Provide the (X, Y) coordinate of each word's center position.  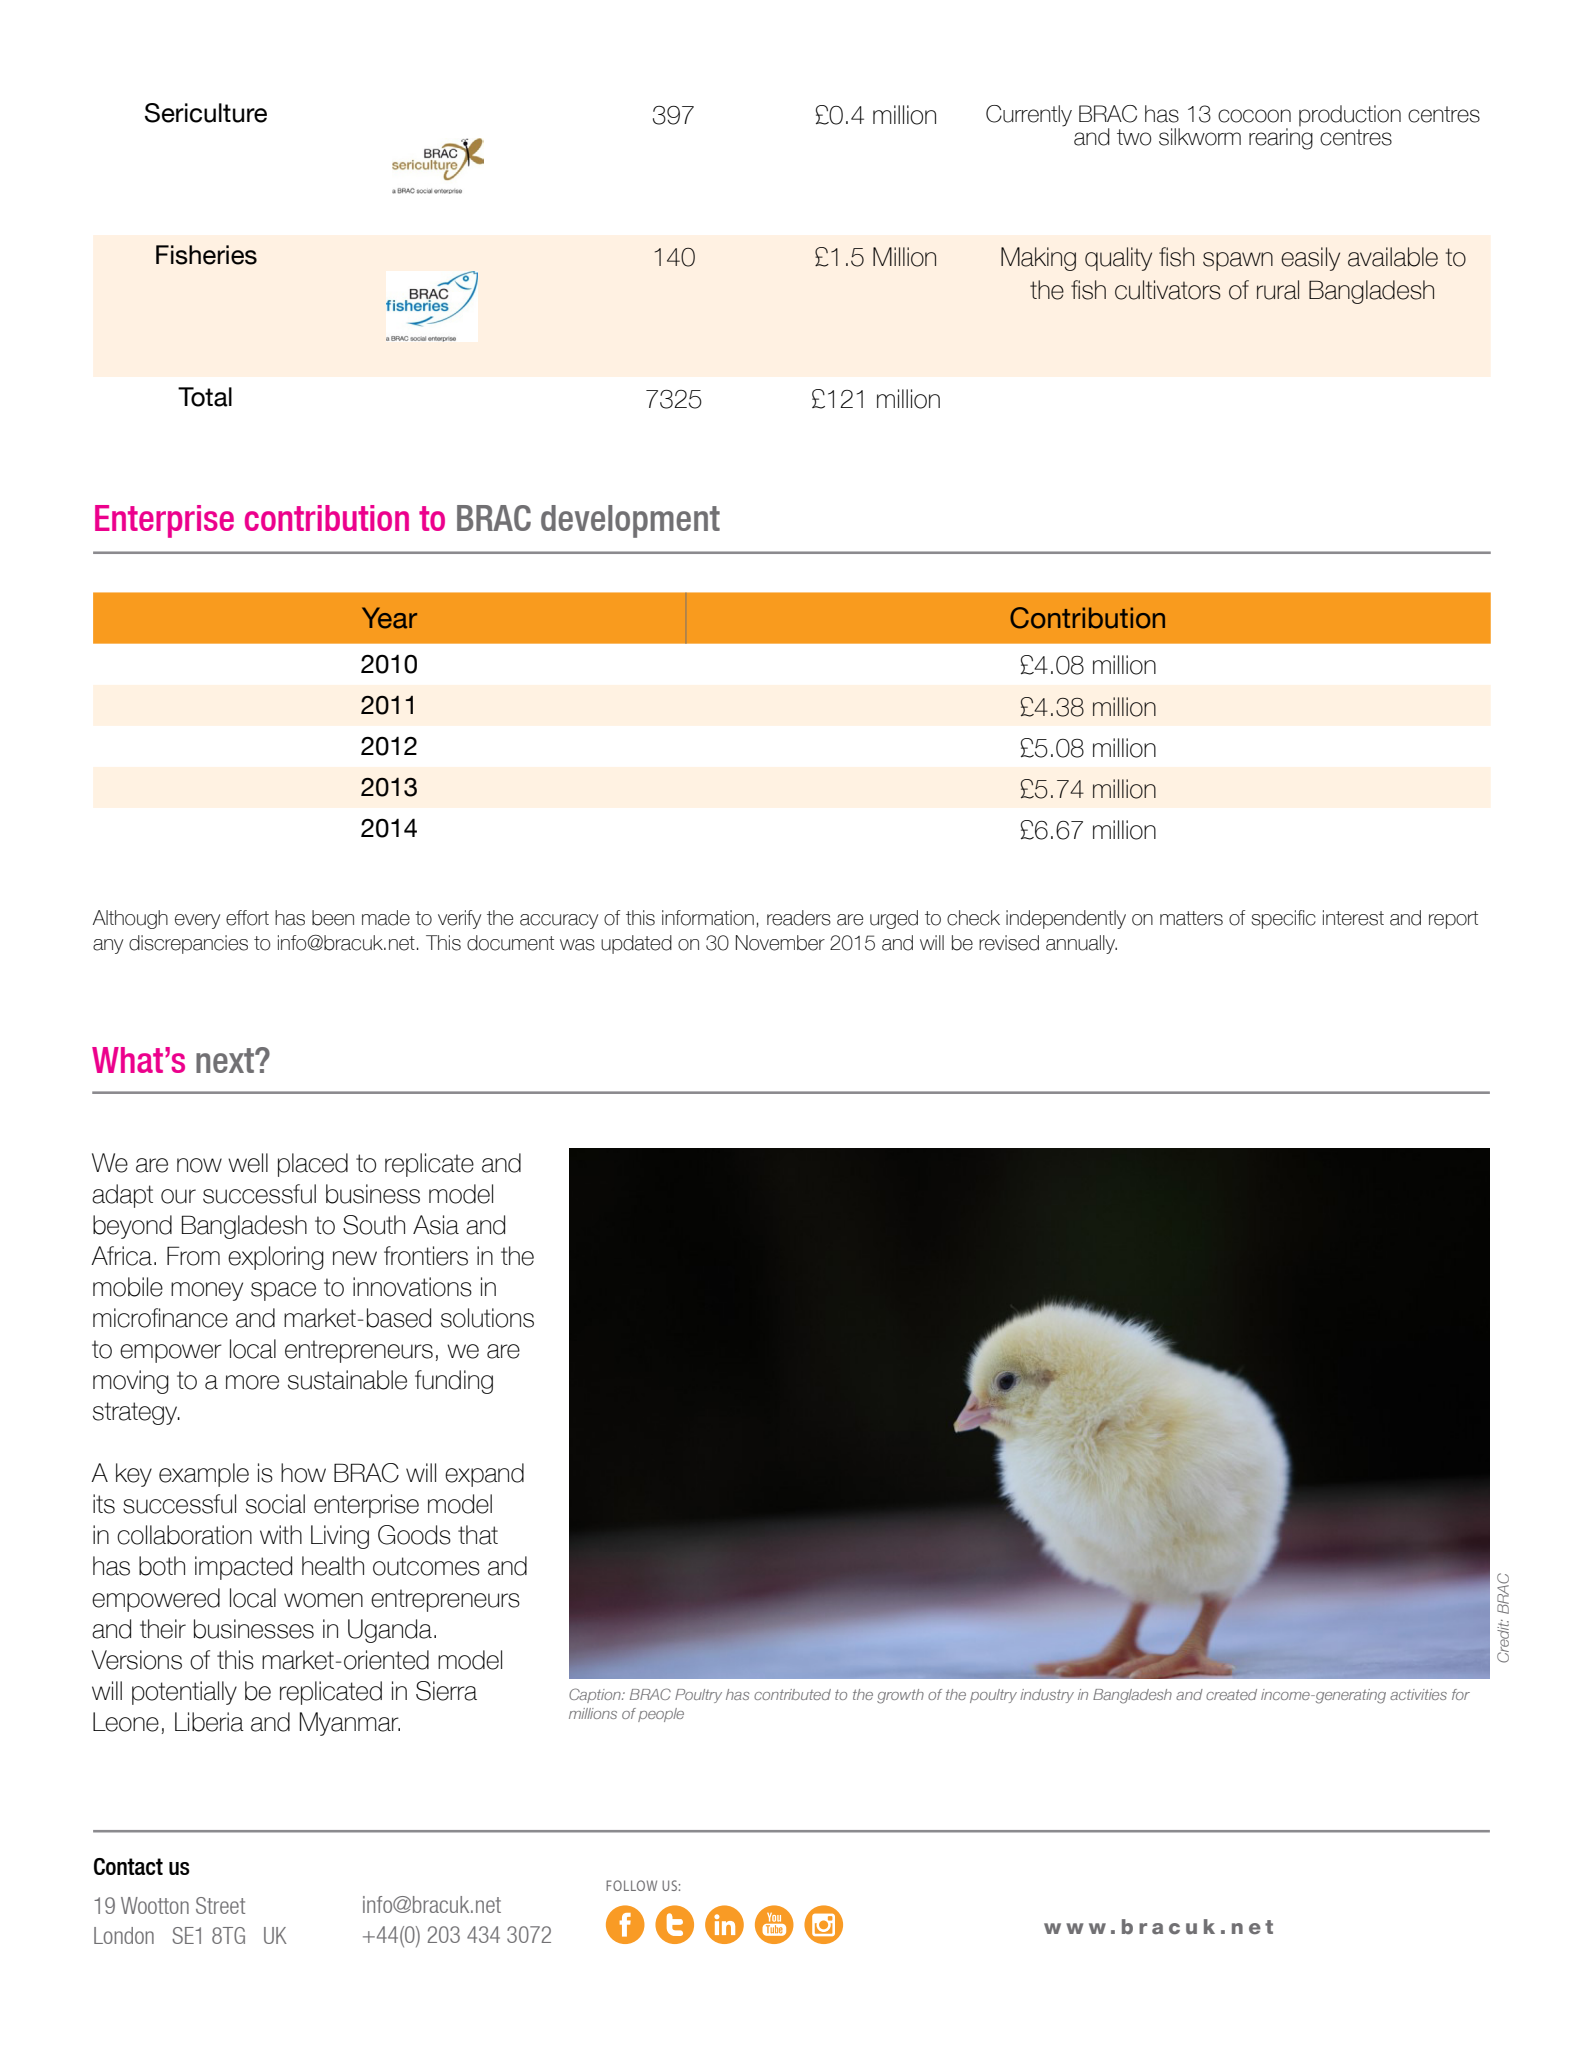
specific (1283, 919)
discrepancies (188, 944)
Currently (1029, 116)
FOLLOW (631, 1885)
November (780, 943)
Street (220, 1905)
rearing (1281, 138)
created (1231, 1694)
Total (205, 397)
